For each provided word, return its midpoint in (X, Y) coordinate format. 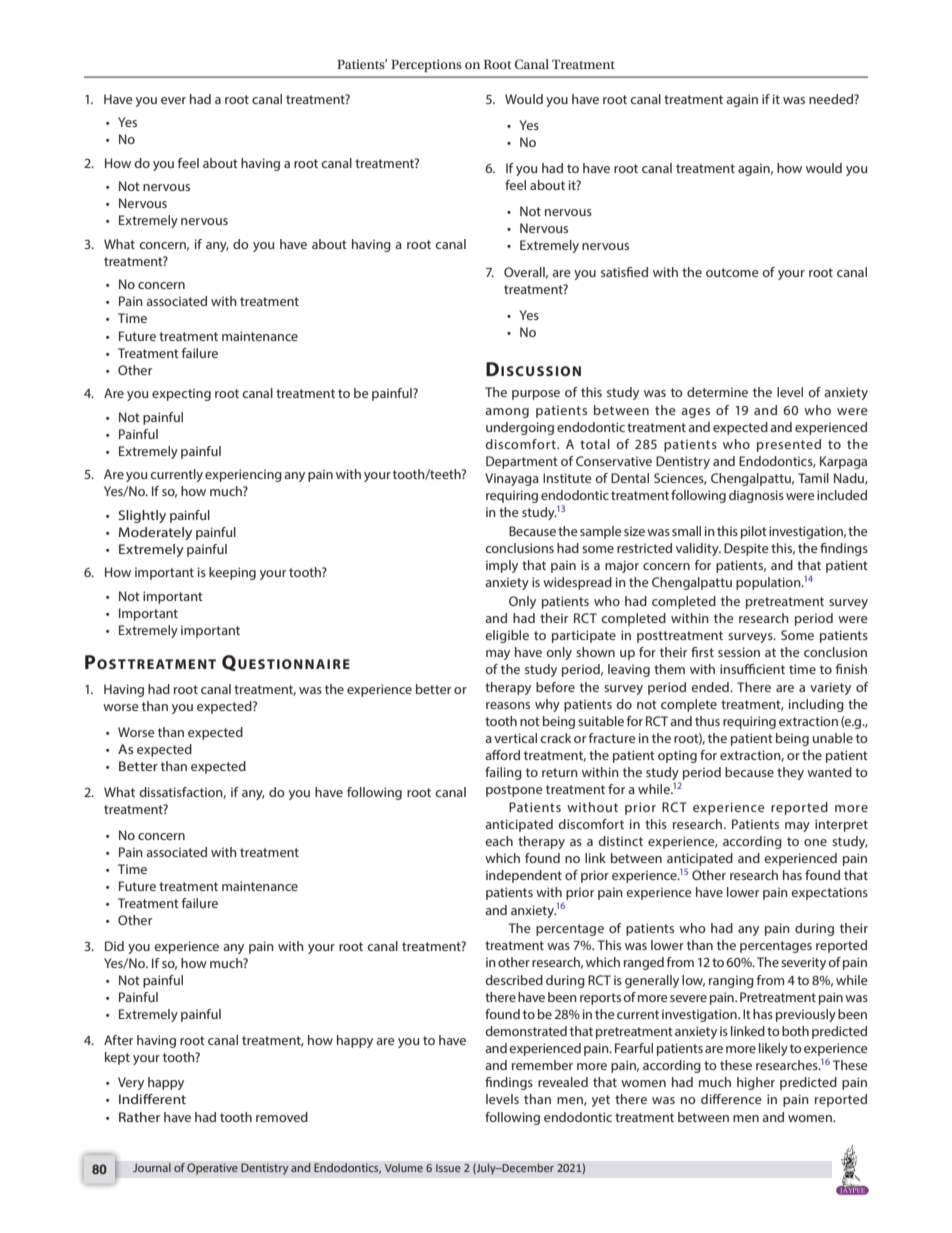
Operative (212, 1169)
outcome (732, 272)
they (790, 773)
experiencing (243, 475)
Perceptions (426, 65)
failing (503, 773)
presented (789, 445)
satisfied (624, 272)
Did (114, 946)
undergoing (520, 428)
